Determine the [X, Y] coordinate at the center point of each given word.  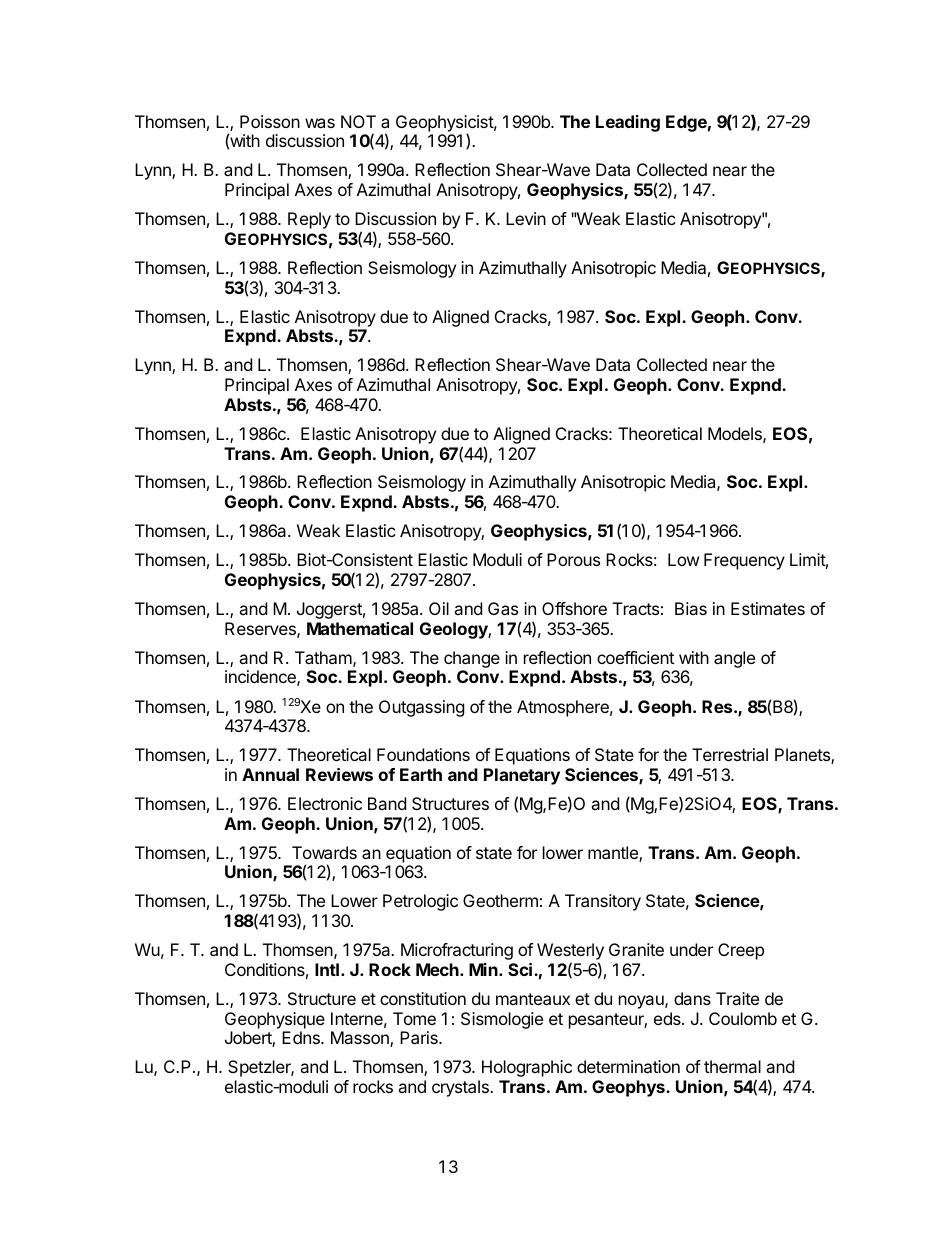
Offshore [574, 608]
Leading [628, 123]
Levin [526, 218]
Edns [302, 1037]
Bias [691, 608]
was [320, 123]
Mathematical [360, 628]
